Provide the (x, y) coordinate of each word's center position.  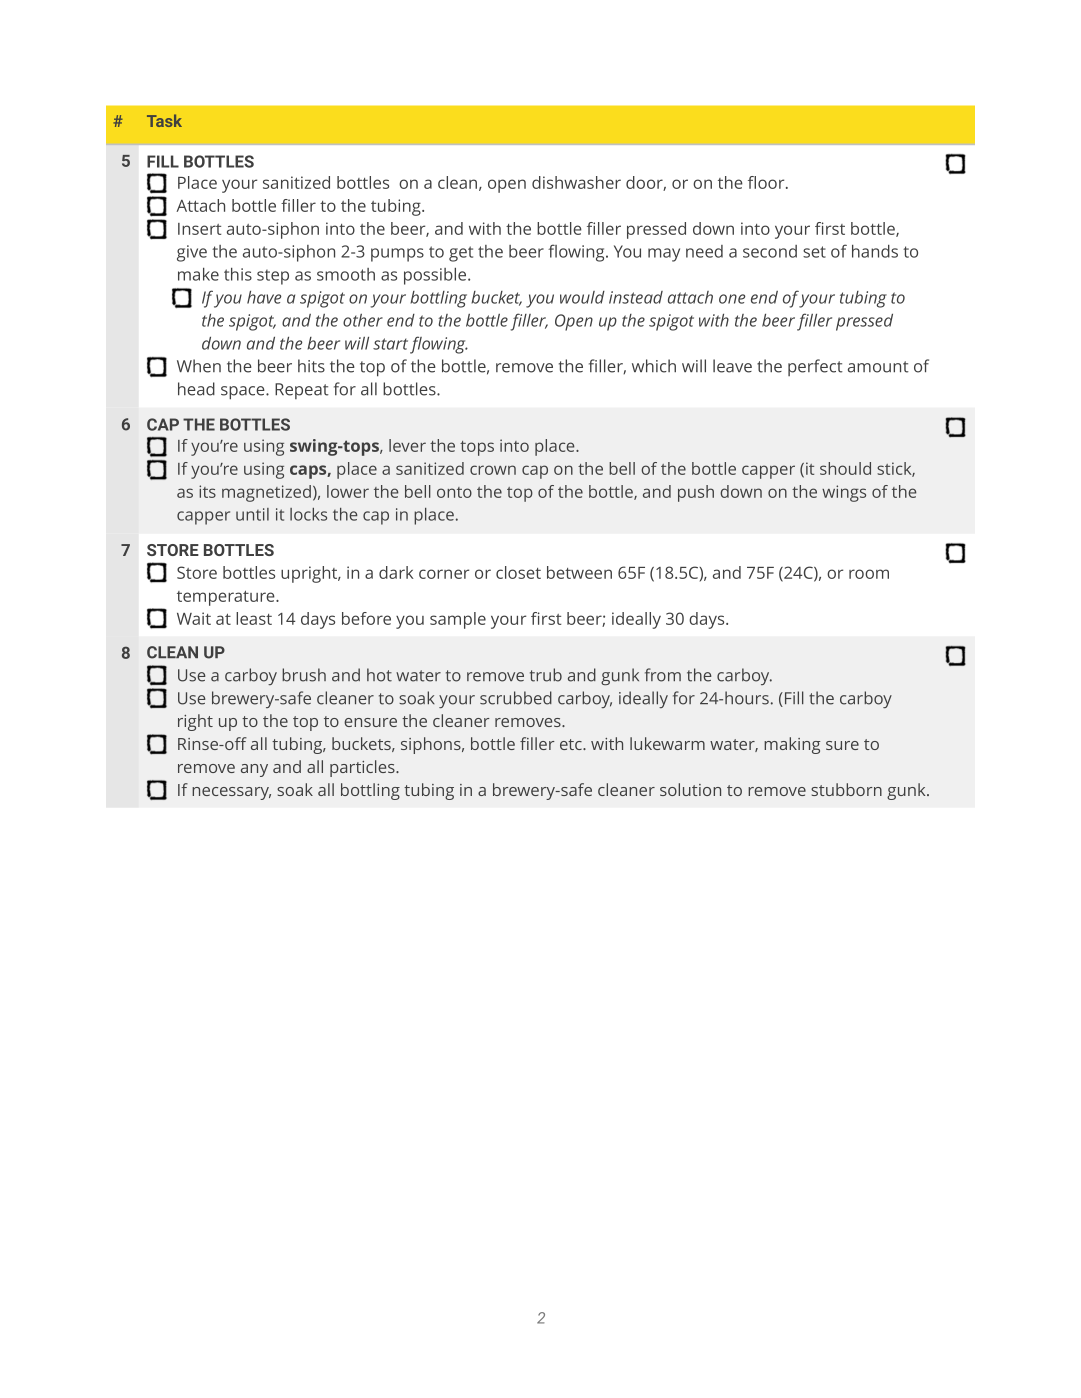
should (845, 468)
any (254, 770)
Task (164, 120)
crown (493, 470)
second (770, 251)
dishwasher (576, 182)
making (792, 745)
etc (572, 744)
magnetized (266, 493)
